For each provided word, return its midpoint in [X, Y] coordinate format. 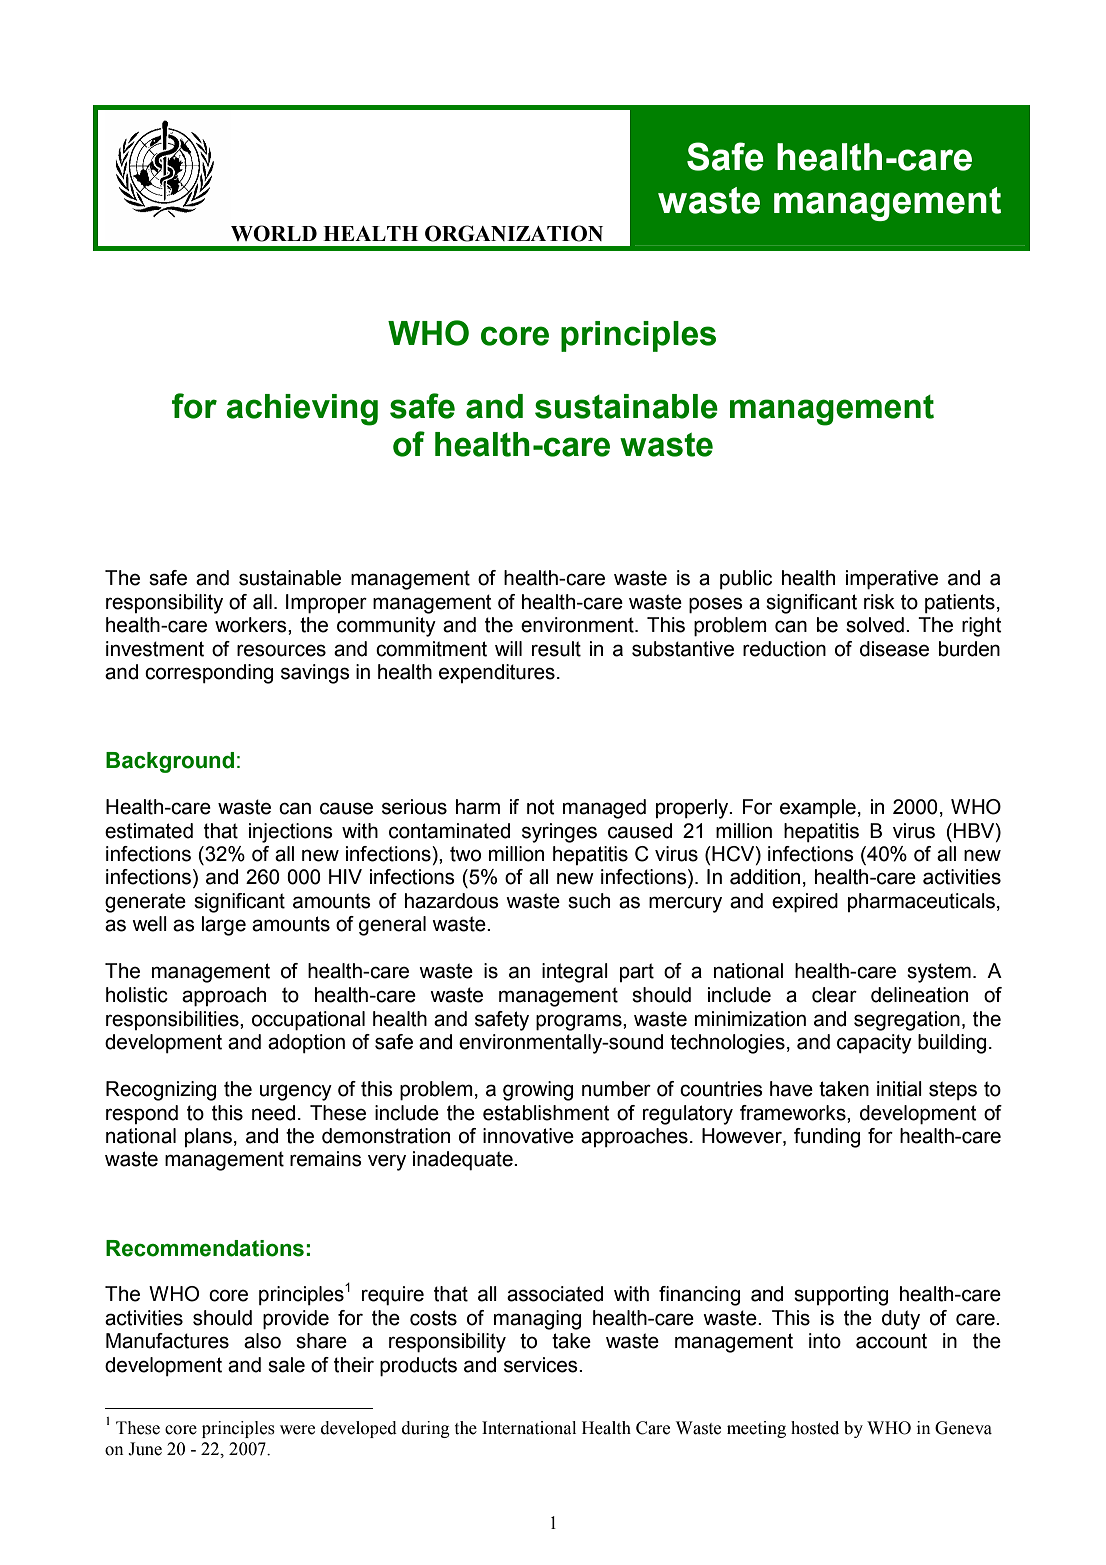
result [556, 649]
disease [894, 649]
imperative [892, 580]
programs [580, 1022]
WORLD [274, 233]
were [297, 1430]
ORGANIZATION [514, 233]
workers [252, 625]
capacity [874, 1044]
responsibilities [173, 1020]
